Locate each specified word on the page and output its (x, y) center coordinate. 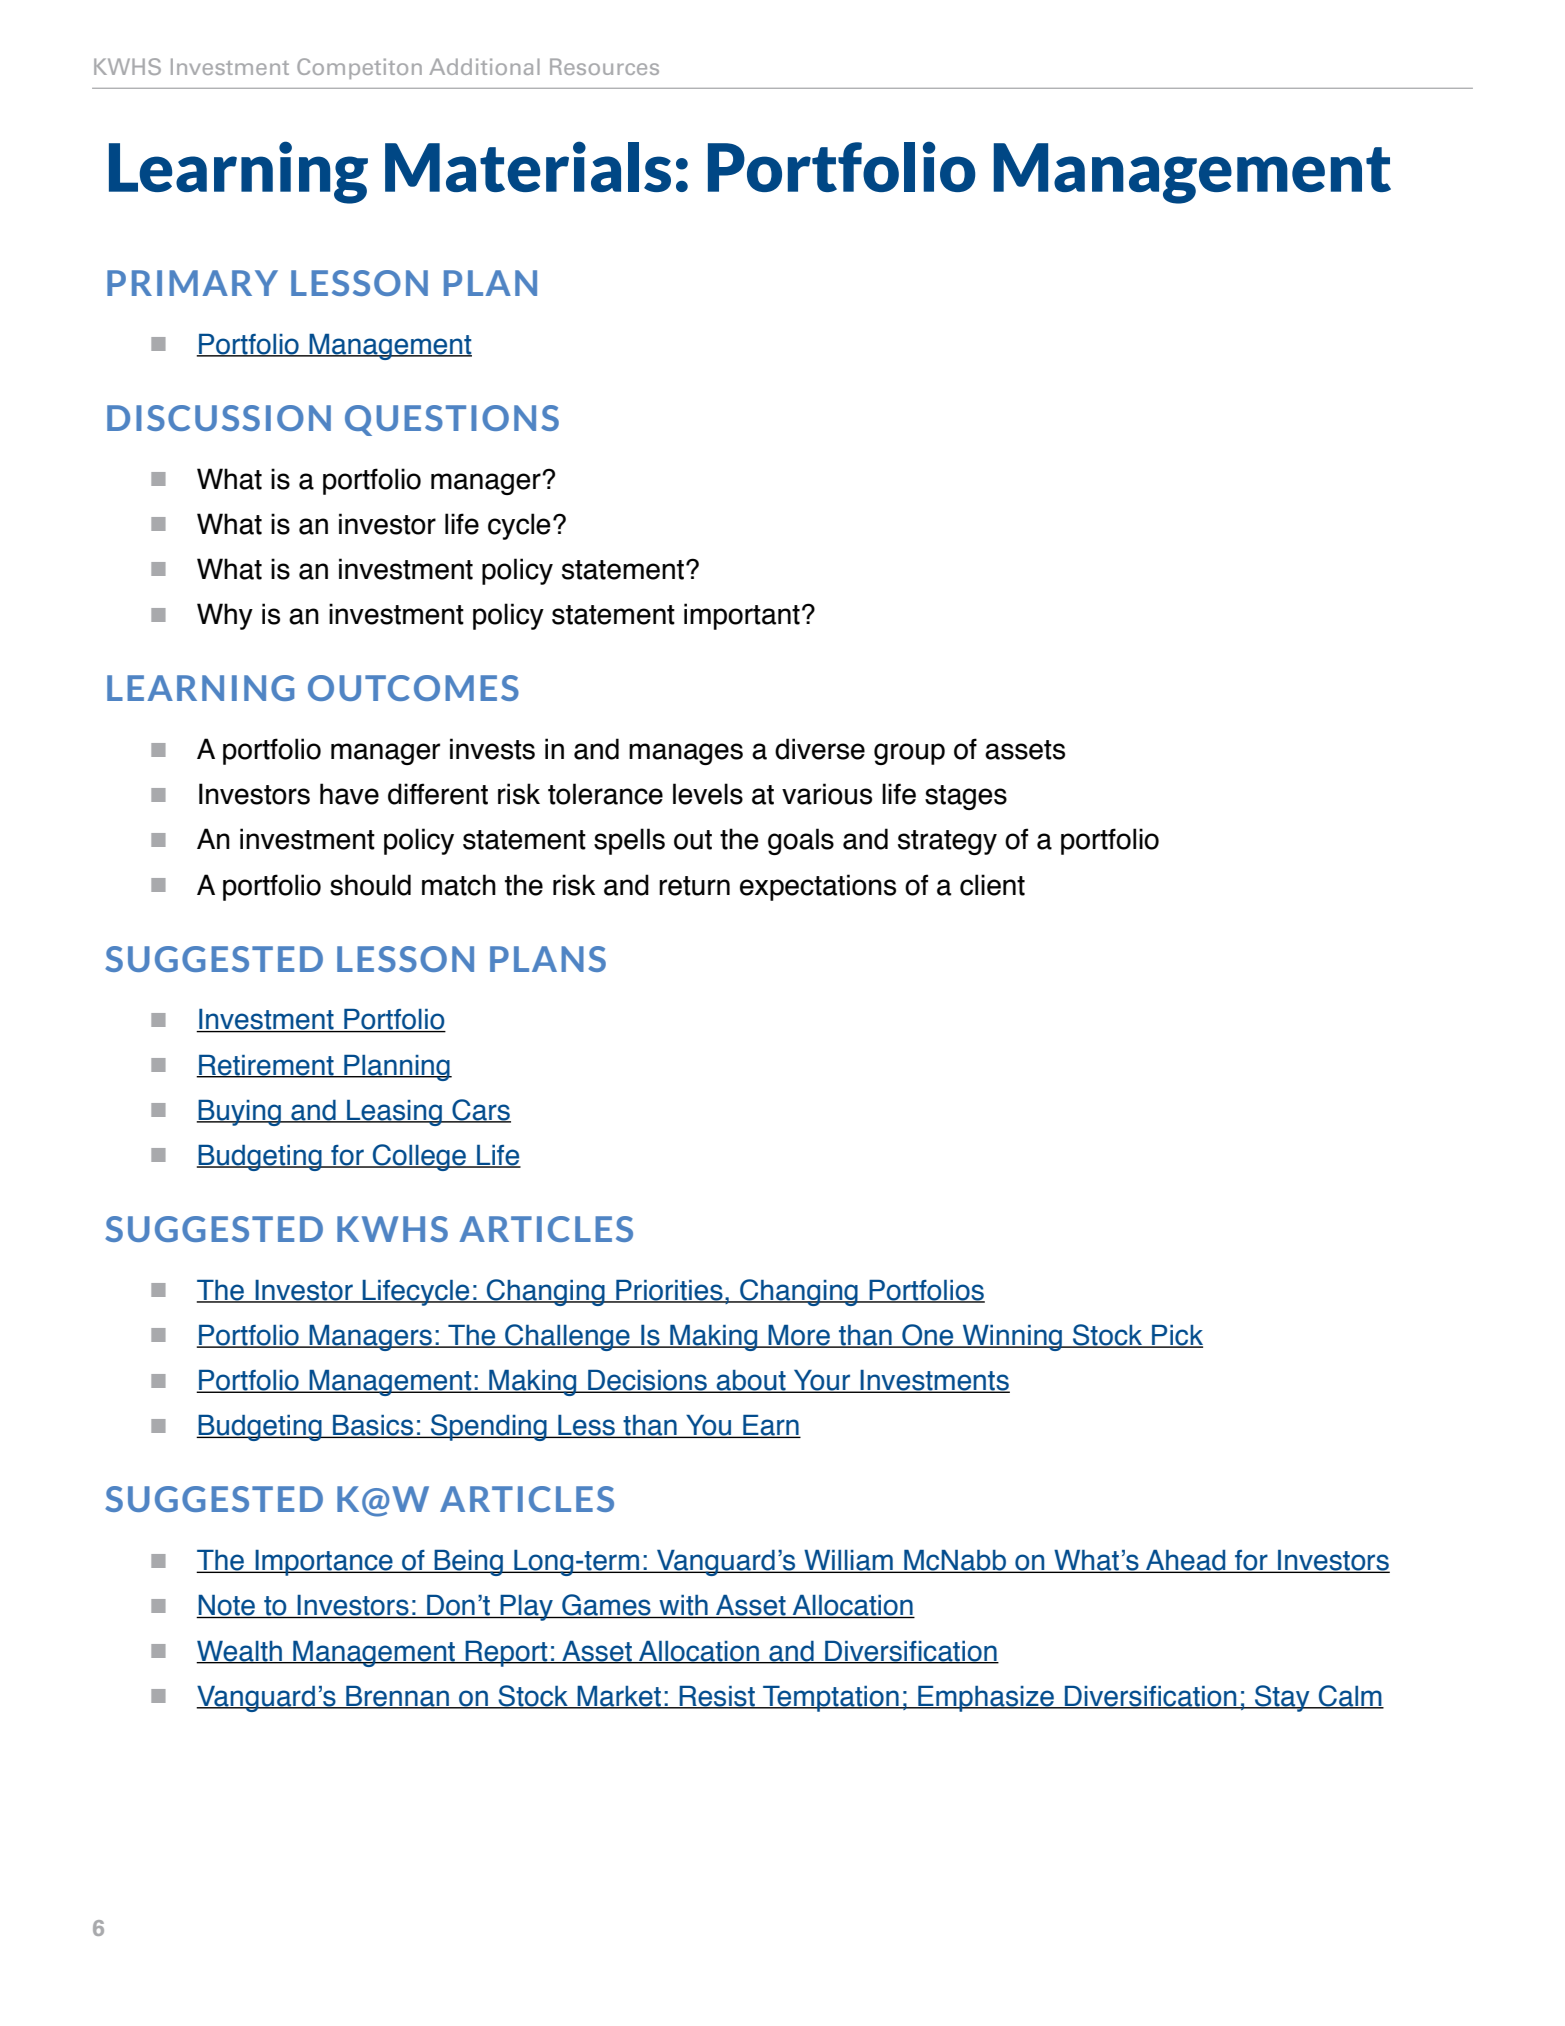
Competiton (359, 68)
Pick (1176, 1336)
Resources (604, 66)
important (742, 616)
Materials (528, 166)
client (992, 885)
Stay (1282, 1698)
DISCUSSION (219, 418)
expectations (818, 887)
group (909, 754)
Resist (717, 1697)
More (799, 1336)
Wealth (240, 1652)
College (420, 1157)
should (370, 885)
